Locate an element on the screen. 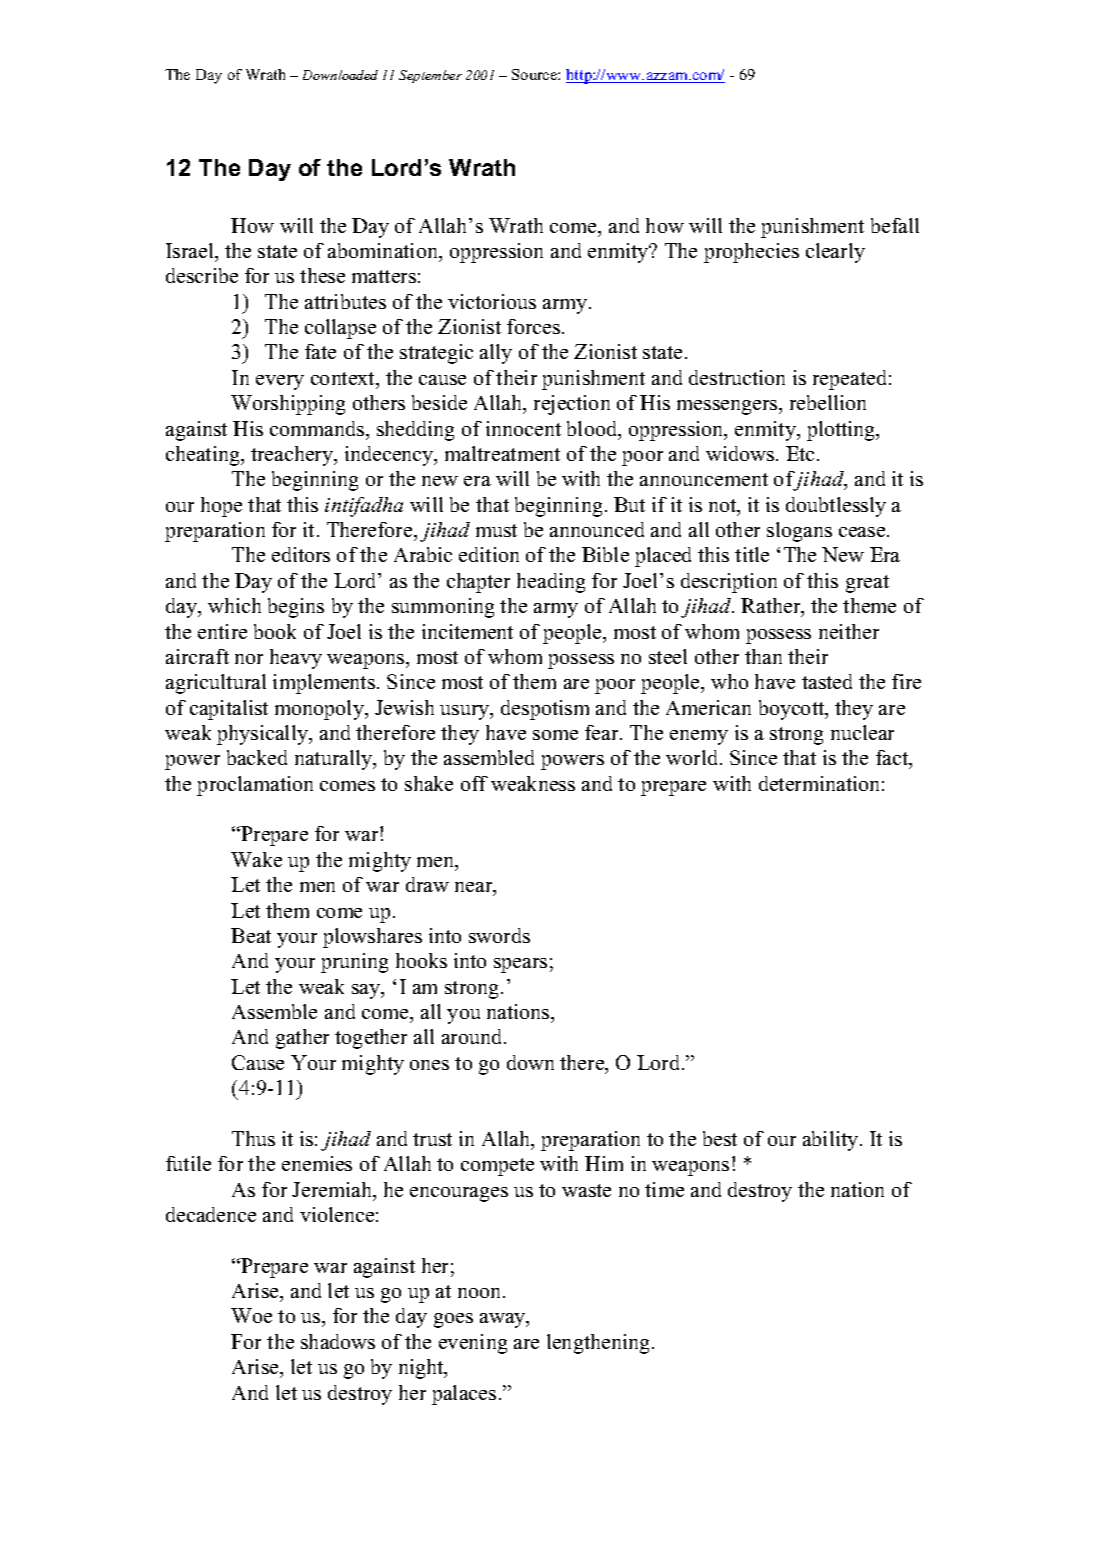 The width and height of the screenshot is (1094, 1548). spears is located at coordinates (520, 965).
